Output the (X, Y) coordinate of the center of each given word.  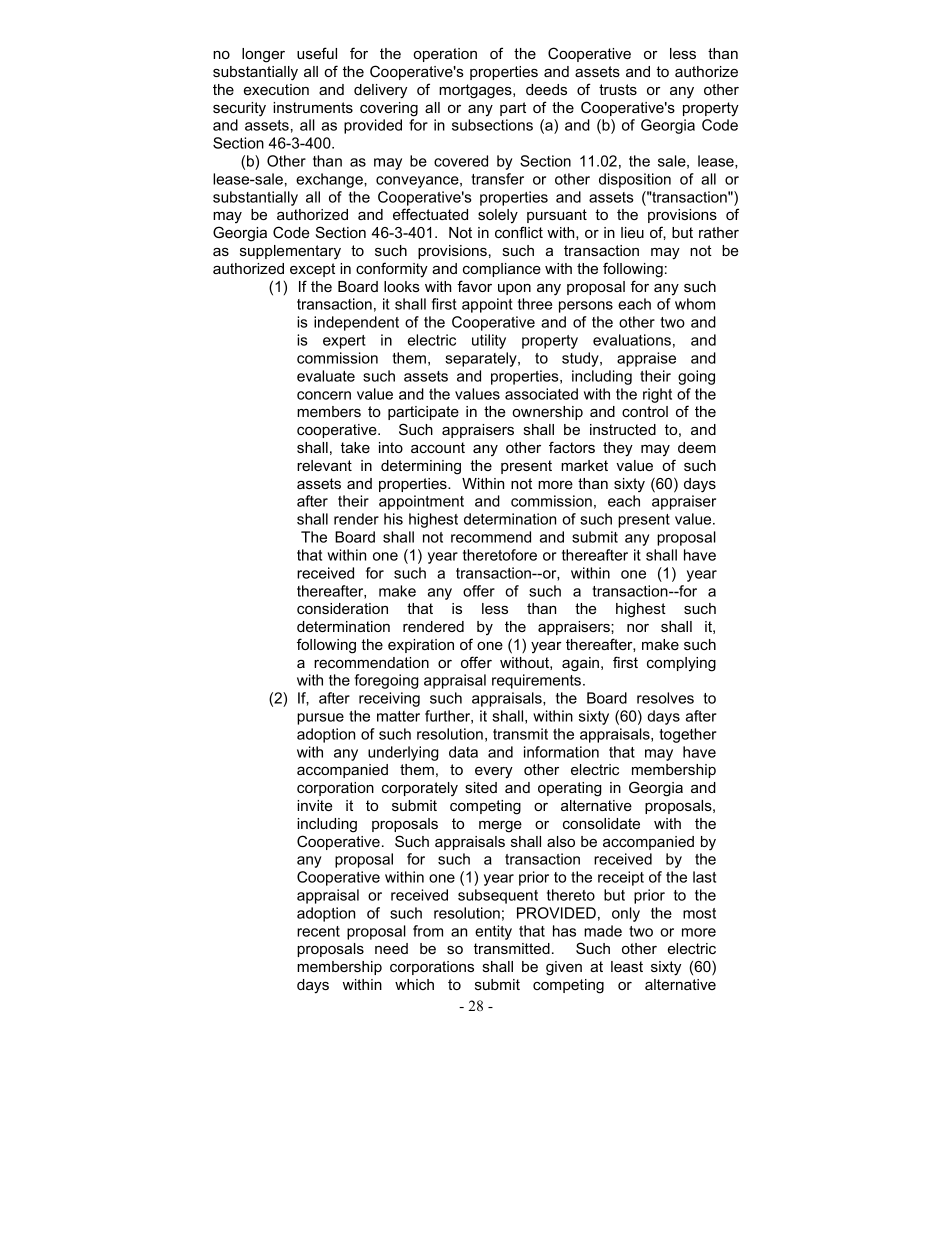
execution (276, 89)
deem (697, 447)
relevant (324, 465)
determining (421, 467)
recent (318, 931)
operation (445, 55)
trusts (618, 89)
